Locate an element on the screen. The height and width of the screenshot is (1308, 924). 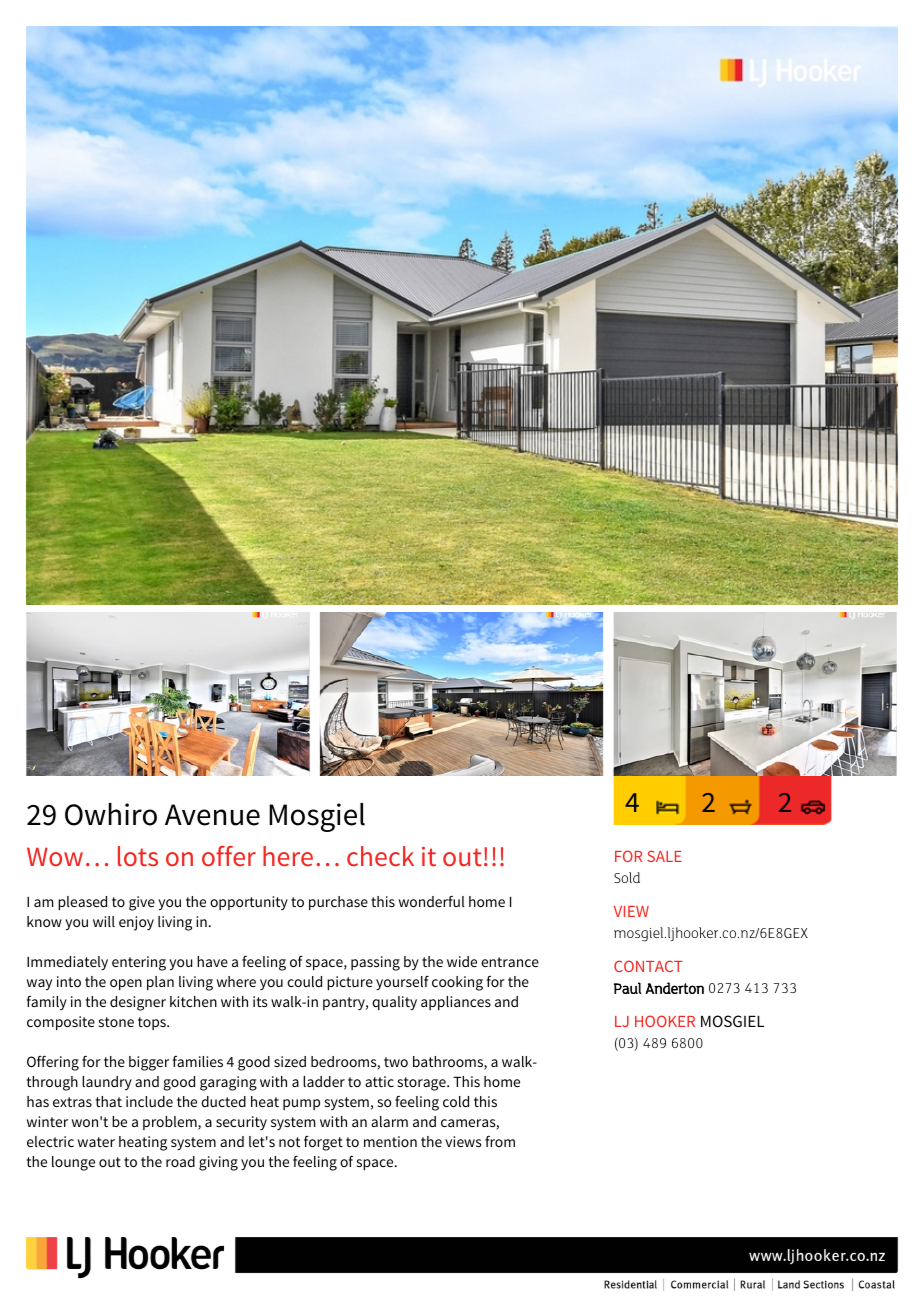
open is located at coordinates (126, 984).
